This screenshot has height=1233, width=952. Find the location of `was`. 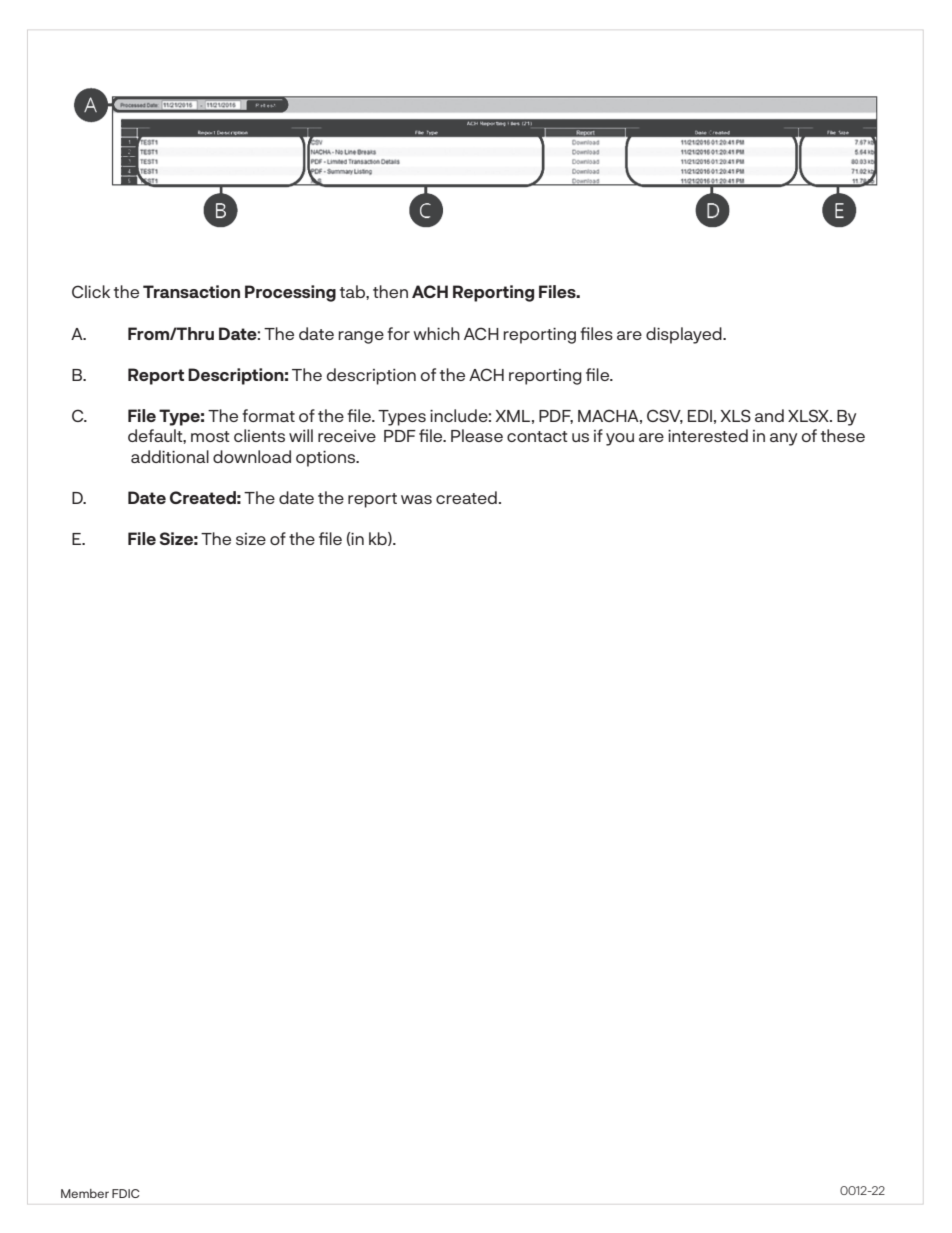

was is located at coordinates (416, 499).
